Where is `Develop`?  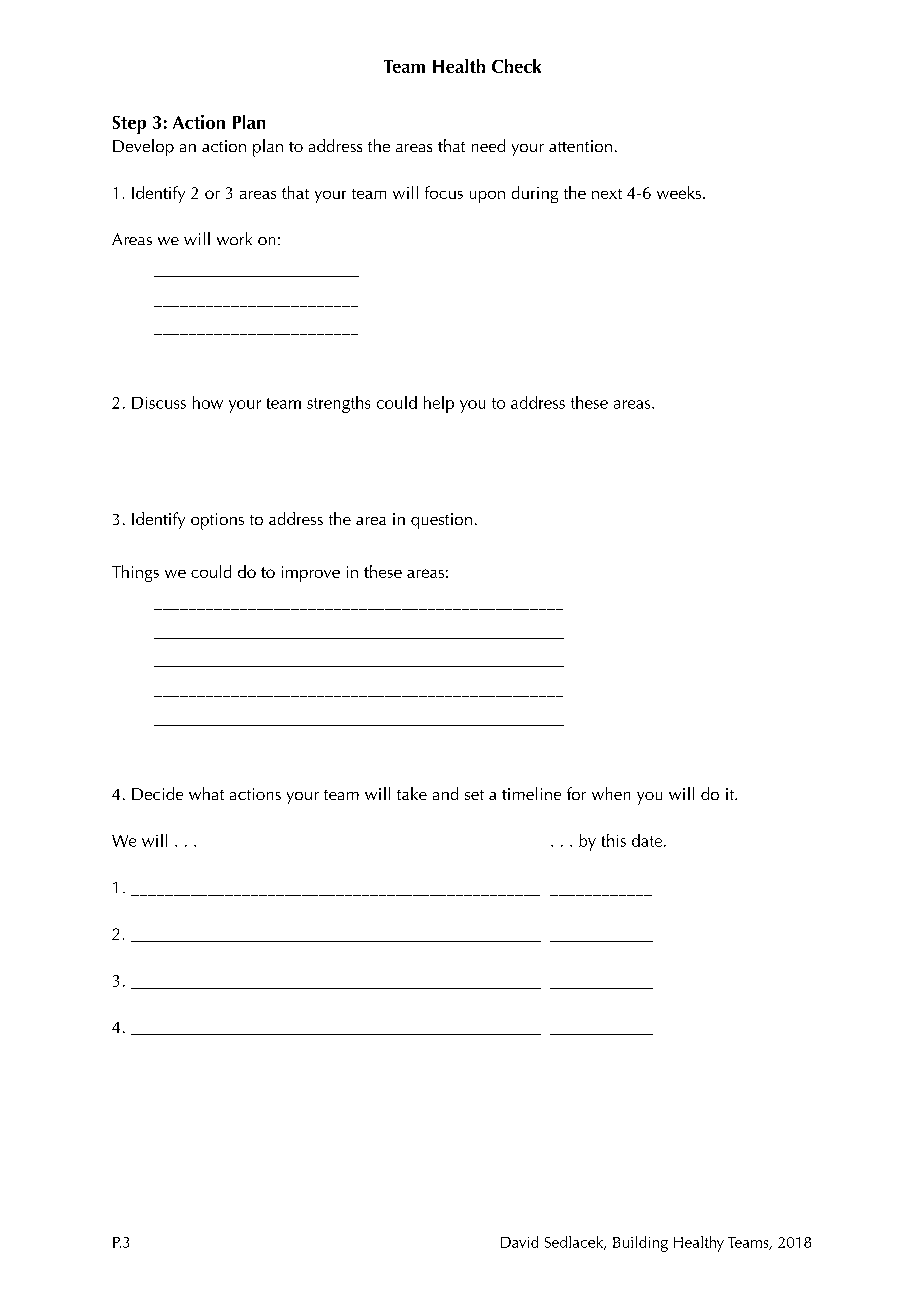
Develop is located at coordinates (143, 147).
